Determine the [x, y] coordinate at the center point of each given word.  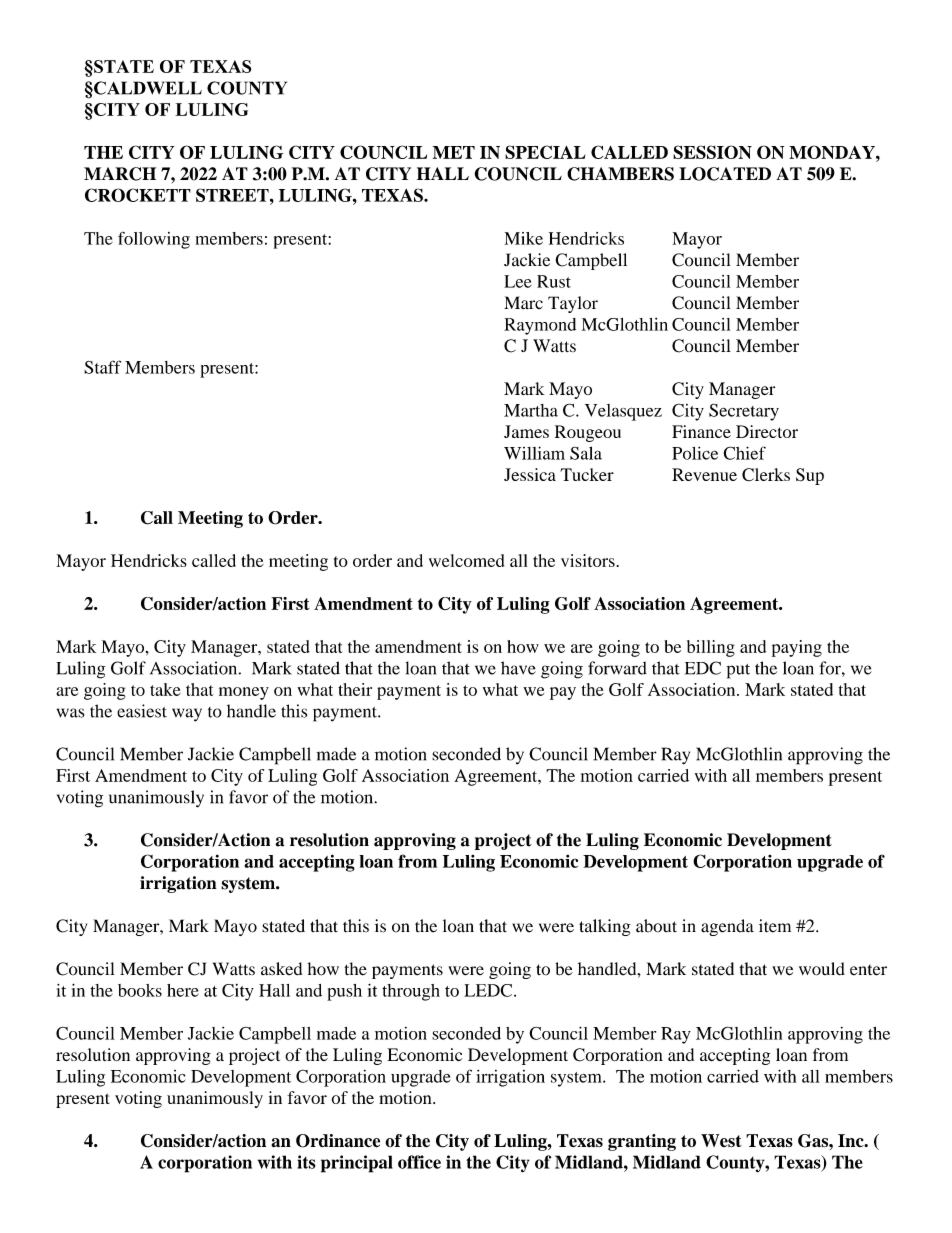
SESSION [712, 152]
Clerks [766, 475]
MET [454, 152]
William [534, 453]
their [355, 689]
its [306, 1162]
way [187, 715]
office [419, 1162]
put [738, 671]
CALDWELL [147, 88]
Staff [102, 367]
